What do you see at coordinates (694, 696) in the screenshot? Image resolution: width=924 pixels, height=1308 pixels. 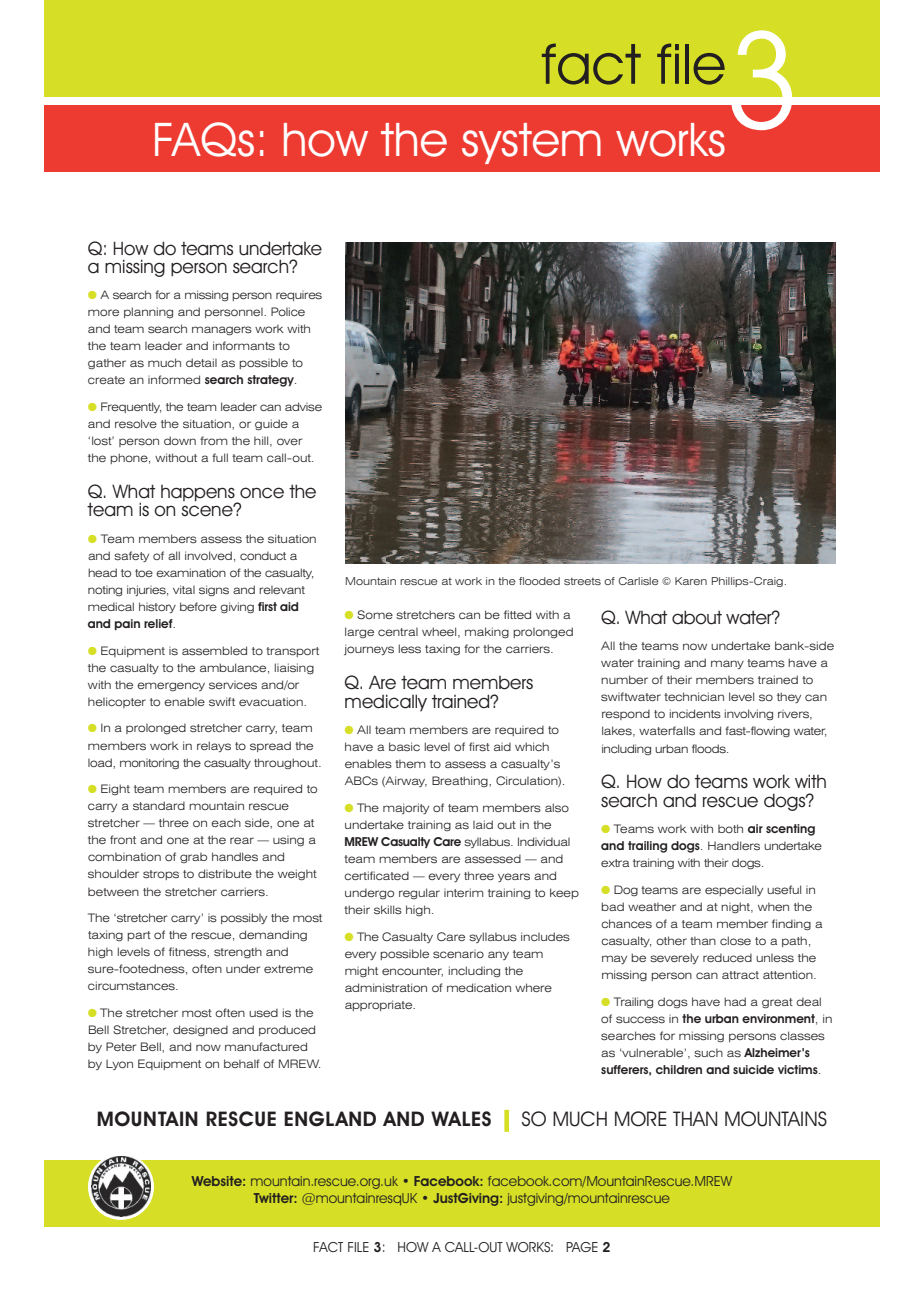 I see `technician` at bounding box center [694, 696].
